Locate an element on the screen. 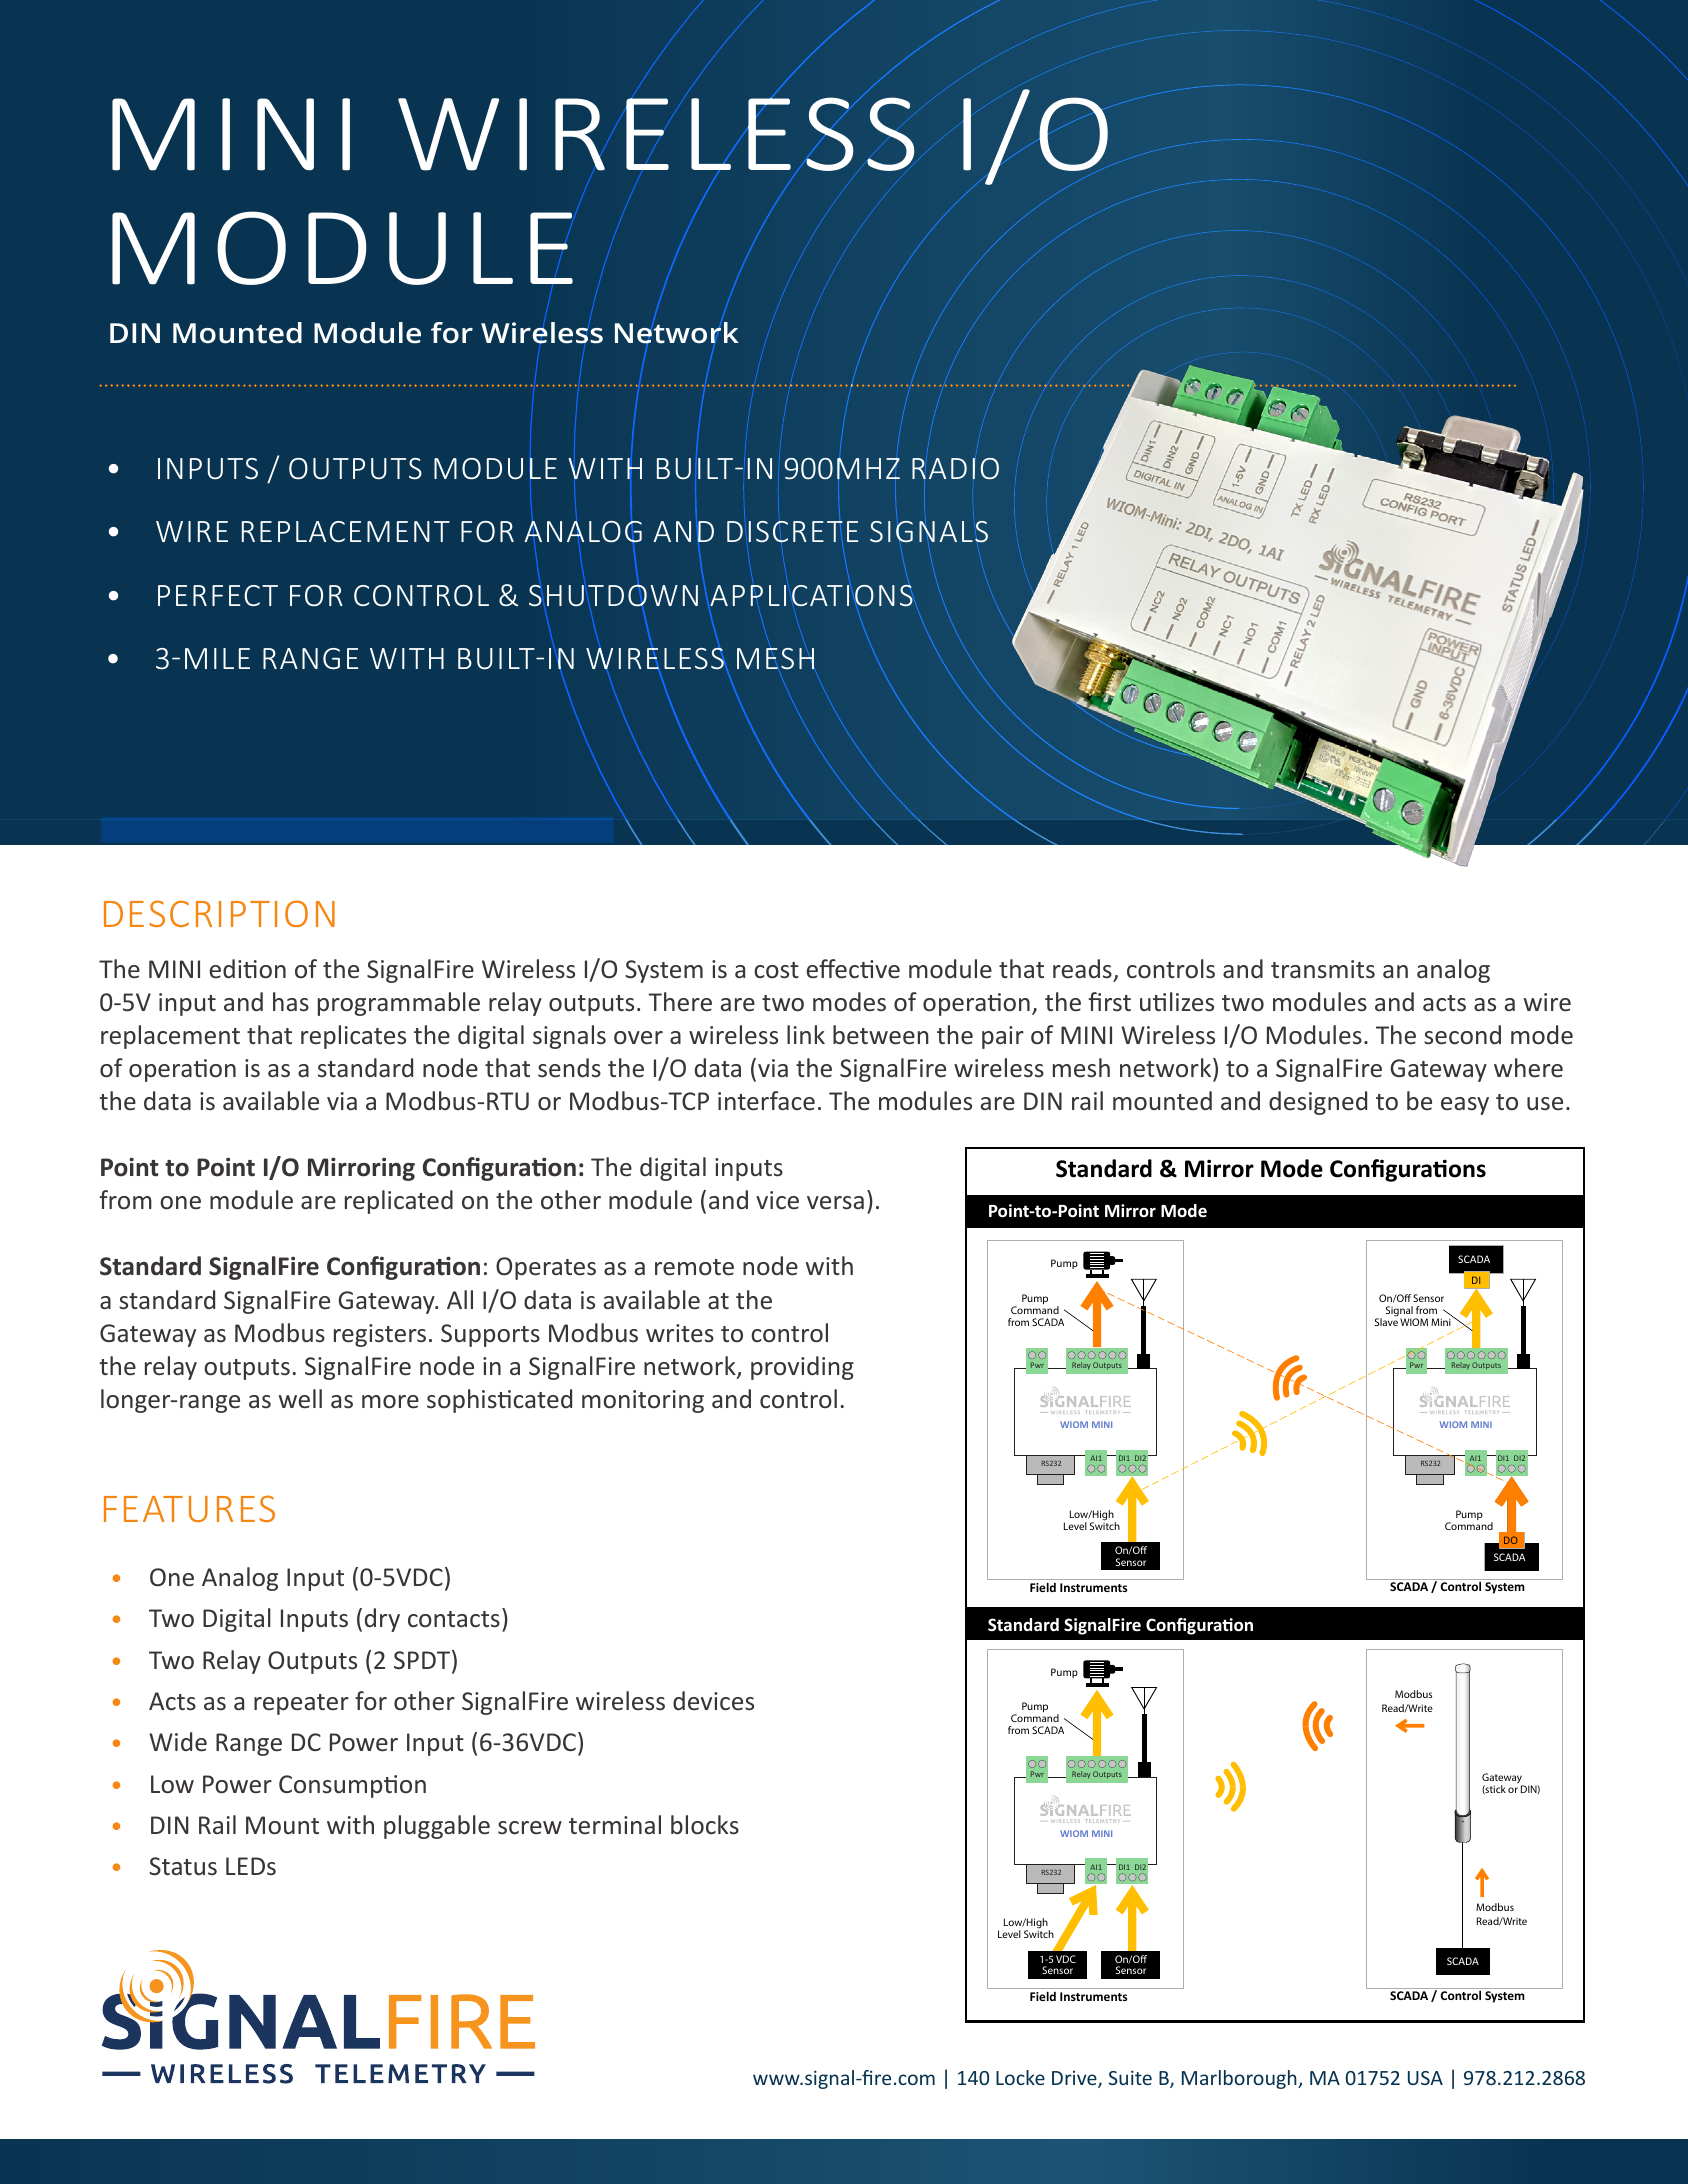 The height and width of the screenshot is (2184, 1688). Status is located at coordinates (183, 1866).
